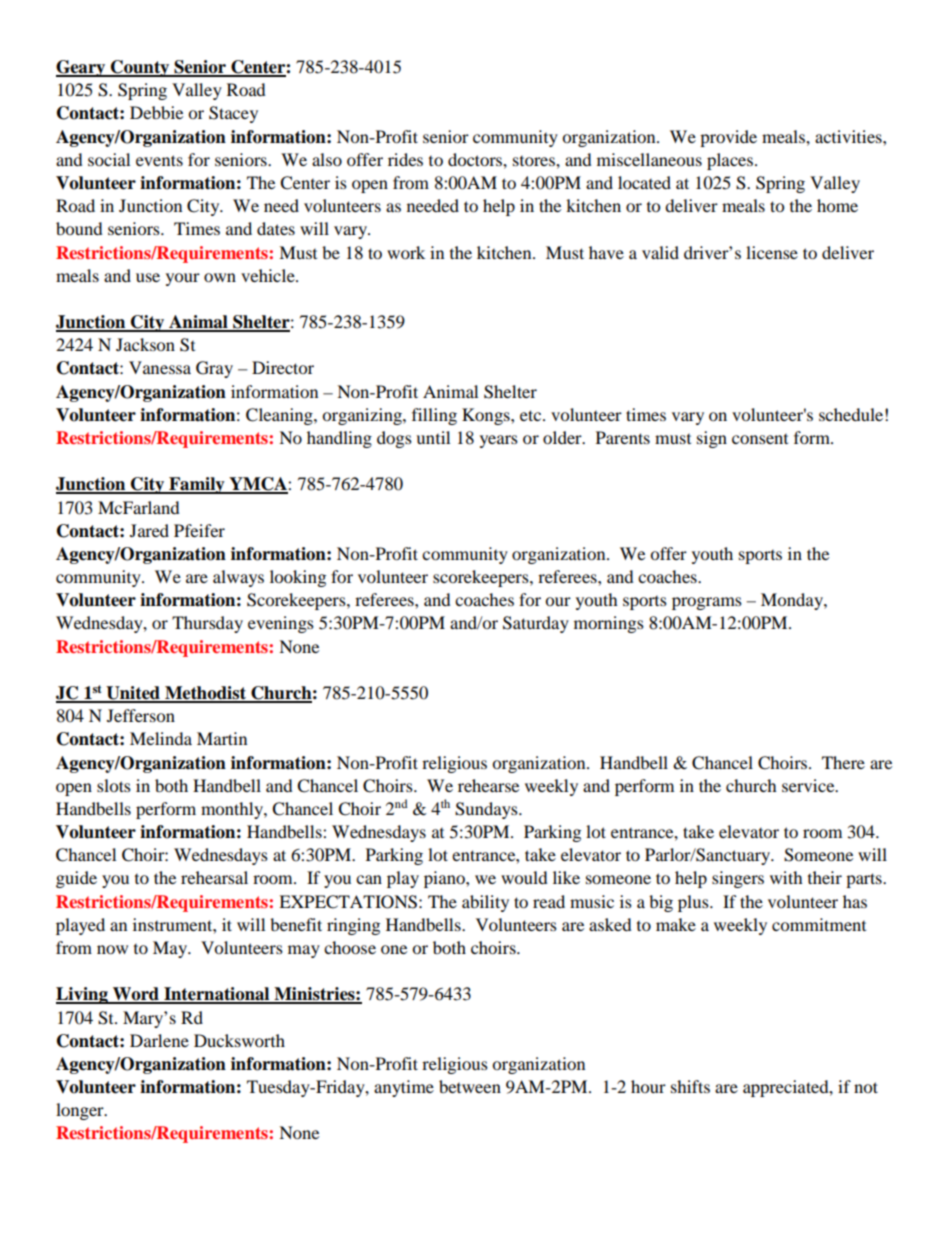 This screenshot has height=1233, width=952. Describe the element at coordinates (159, 1040) in the screenshot. I see `Darlene` at that location.
